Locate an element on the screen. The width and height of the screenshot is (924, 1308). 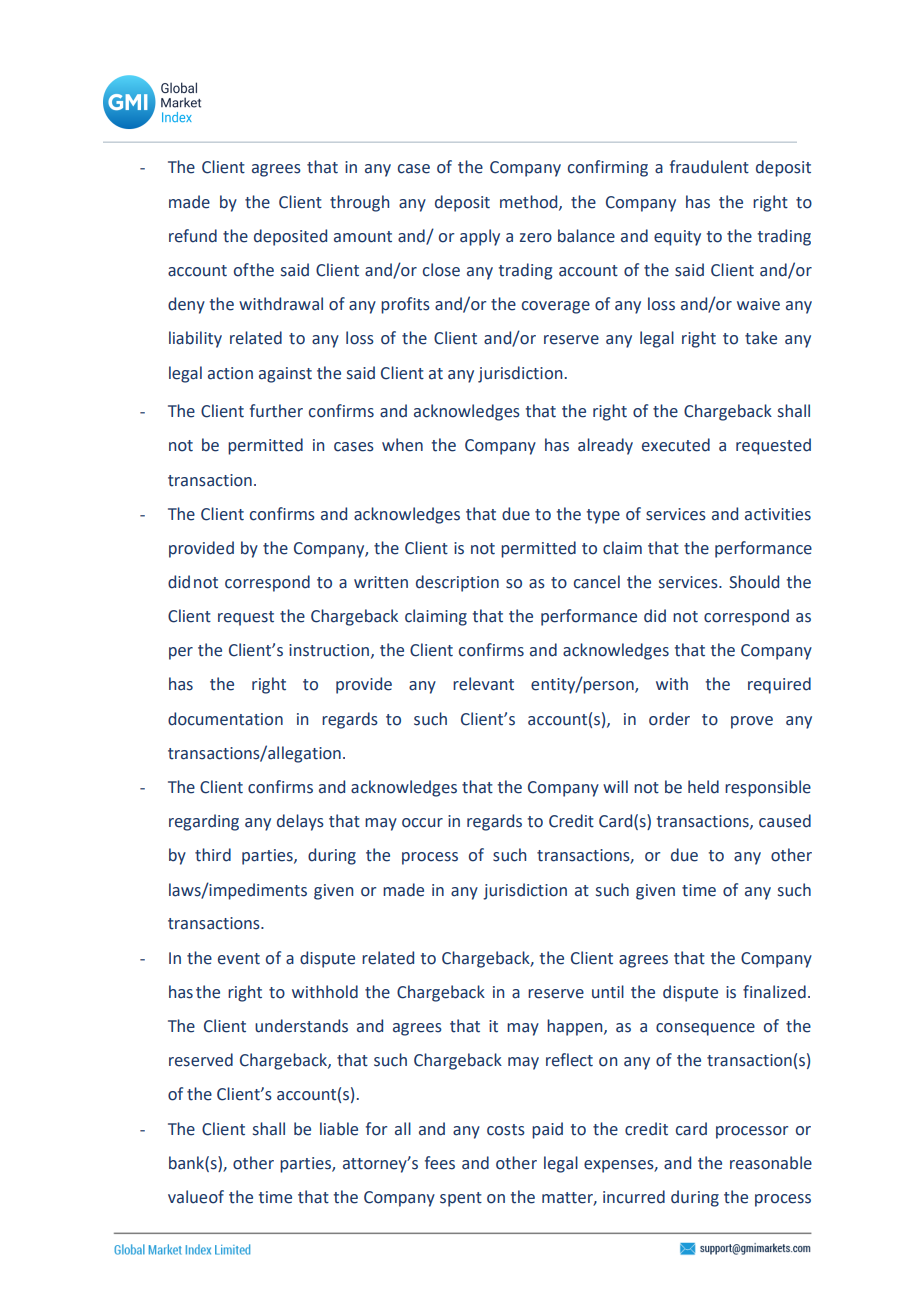
third is located at coordinates (213, 855).
